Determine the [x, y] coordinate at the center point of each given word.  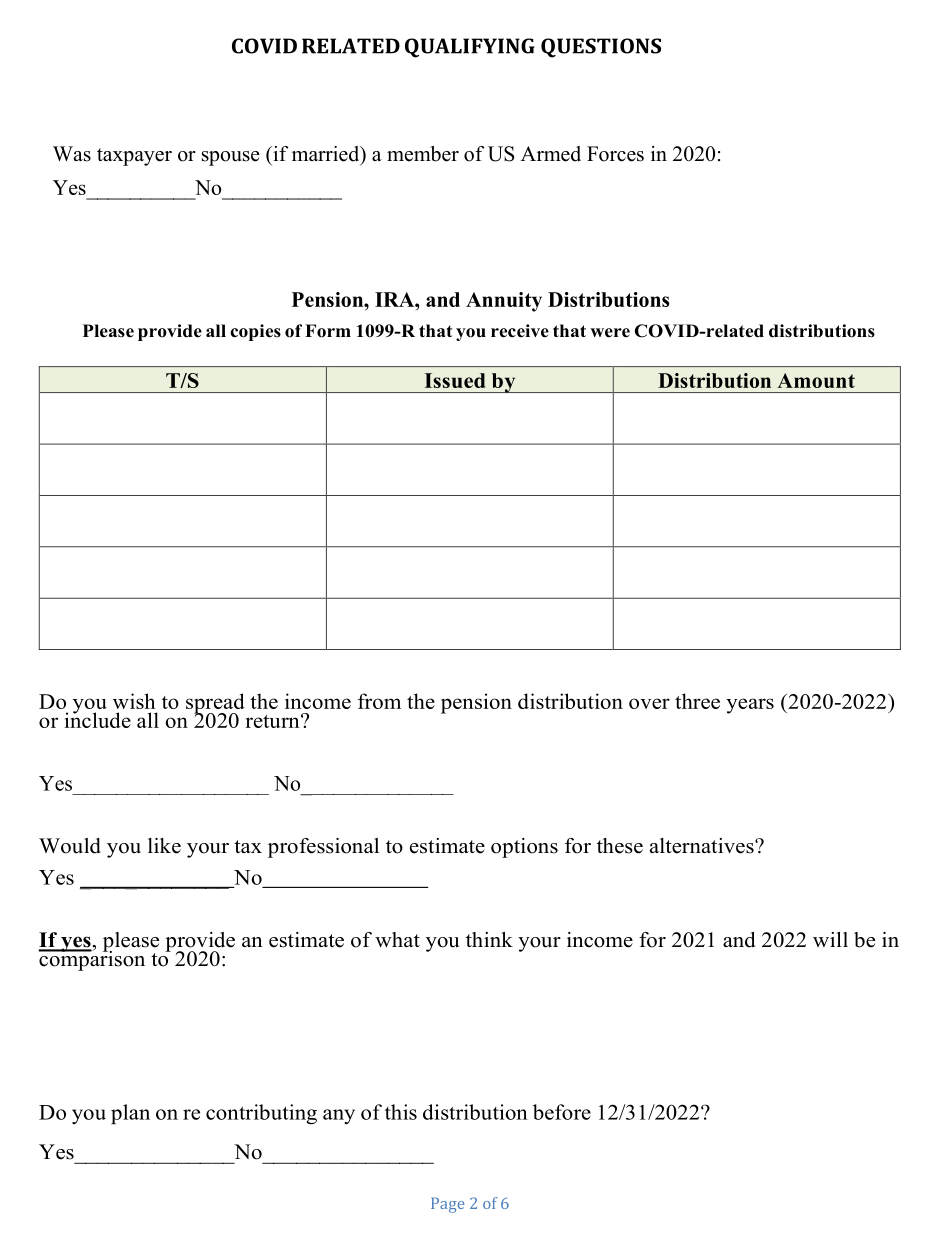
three [697, 701]
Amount [816, 380]
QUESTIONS [601, 48]
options [524, 848]
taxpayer [134, 157]
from [379, 701]
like [164, 846]
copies [255, 332]
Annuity [504, 302]
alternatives [703, 846]
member [423, 154]
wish [134, 701]
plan [130, 1114]
